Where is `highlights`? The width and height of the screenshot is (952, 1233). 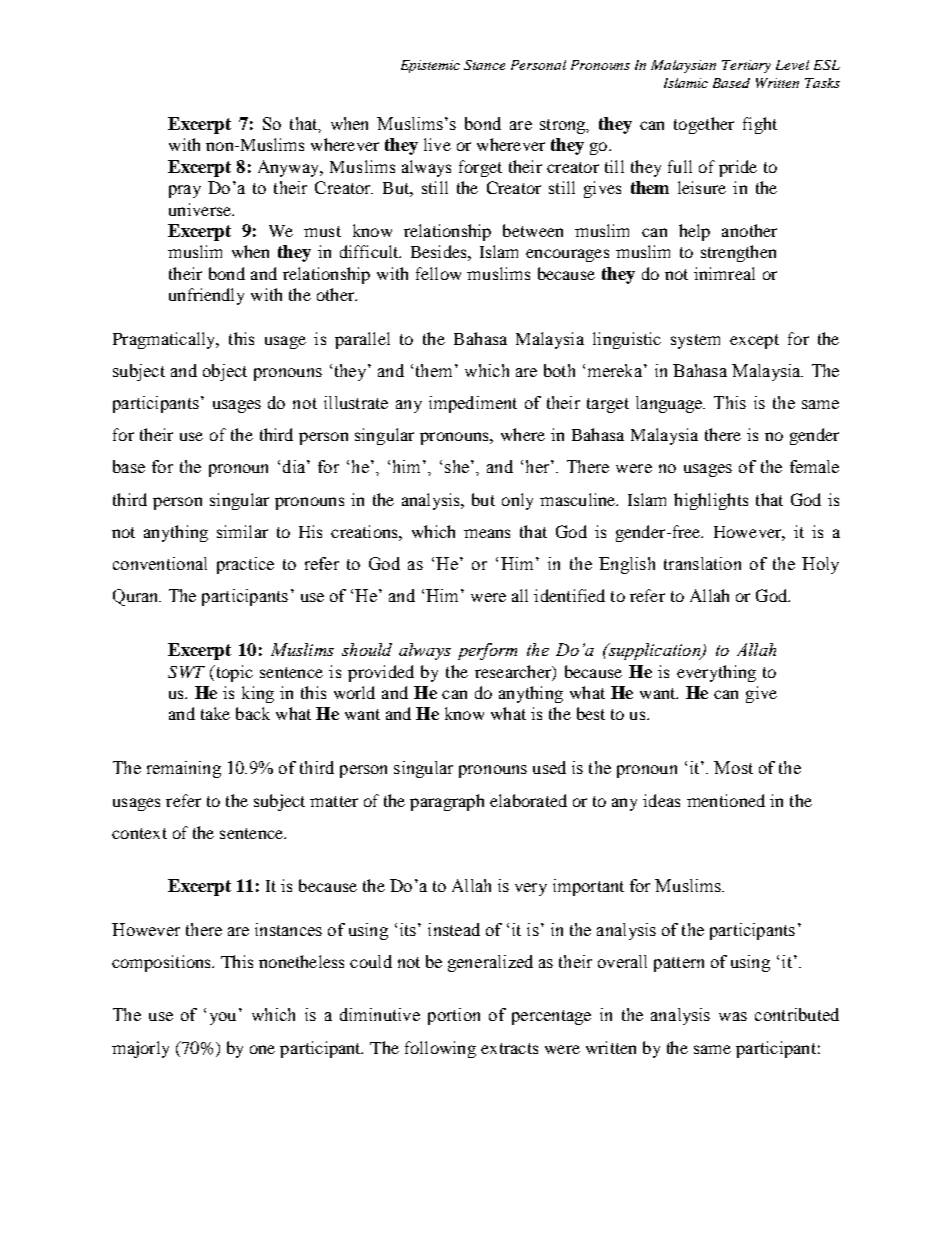 highlights is located at coordinates (711, 501).
